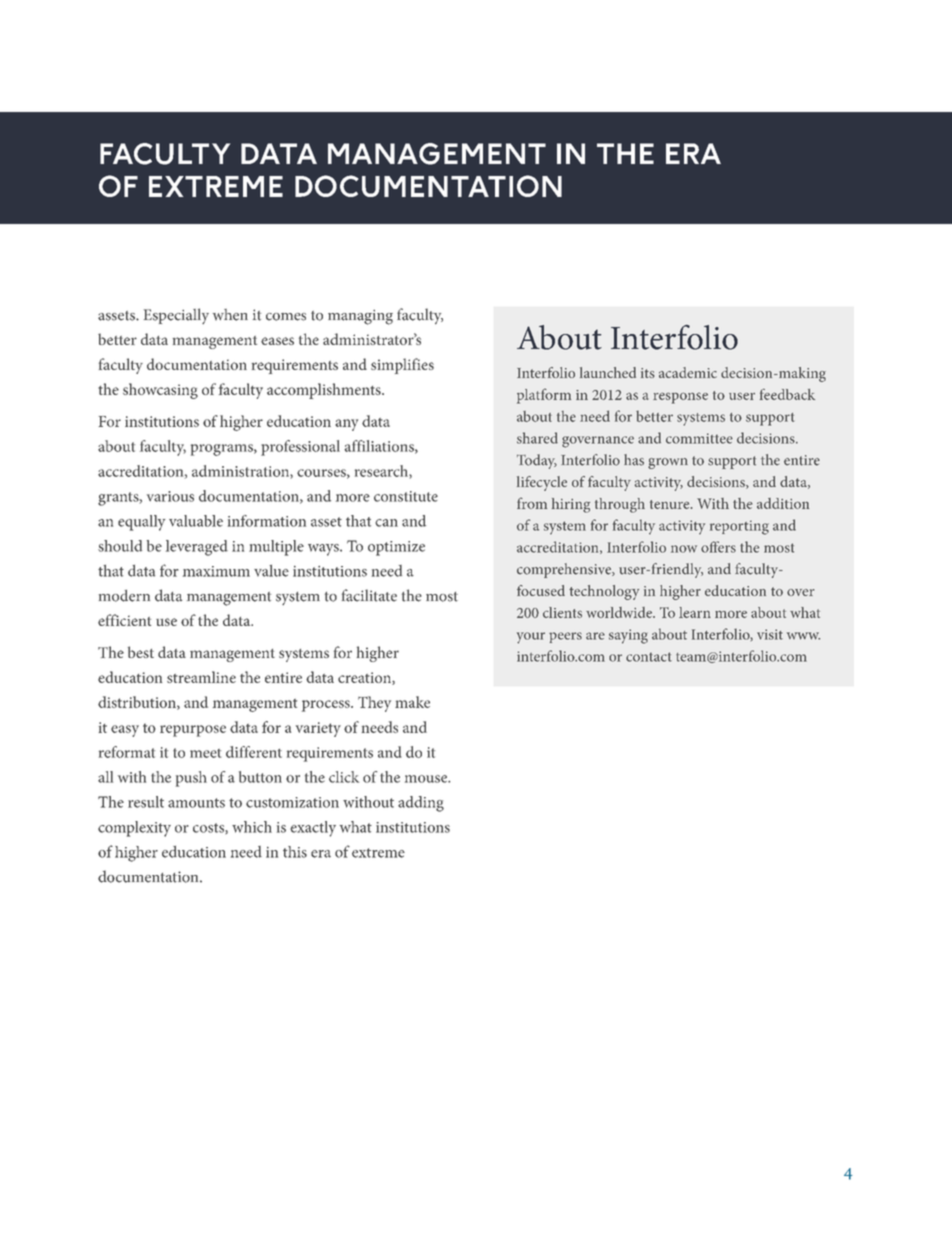  I want to click on constitute, so click(406, 496).
